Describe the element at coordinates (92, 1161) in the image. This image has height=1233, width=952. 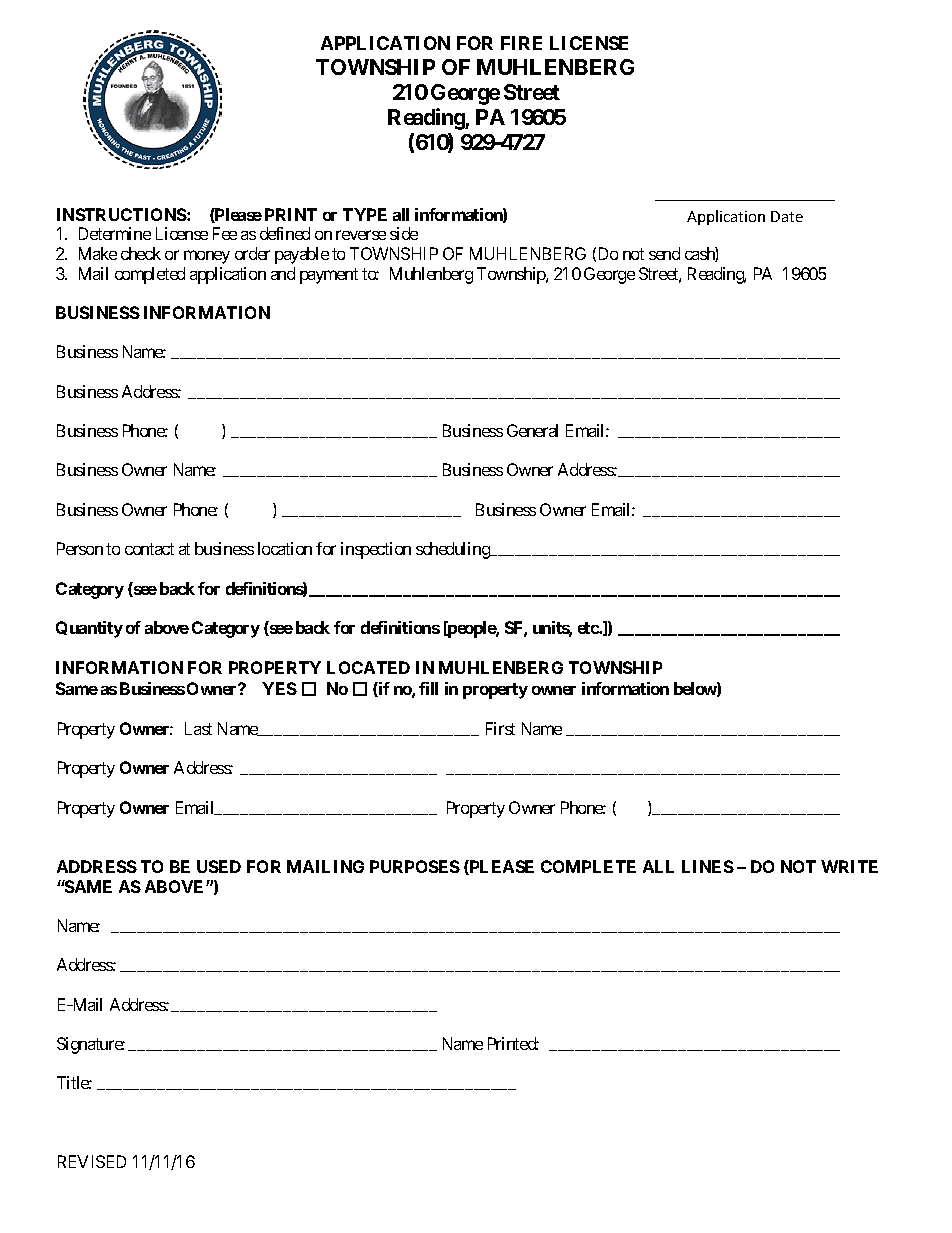
I see `REVISED` at that location.
